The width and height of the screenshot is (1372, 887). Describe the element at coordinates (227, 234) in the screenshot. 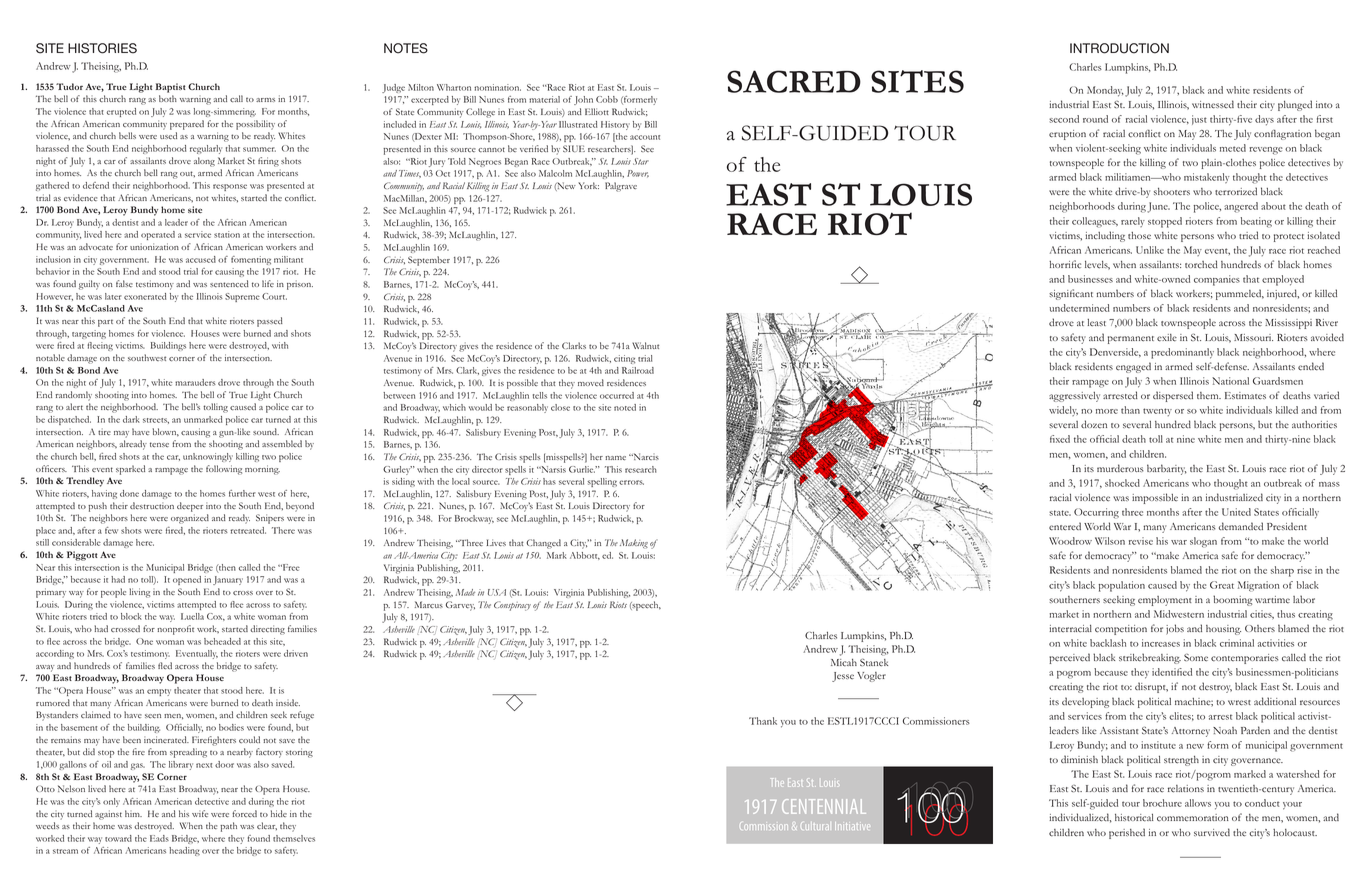

I see `station` at that location.
